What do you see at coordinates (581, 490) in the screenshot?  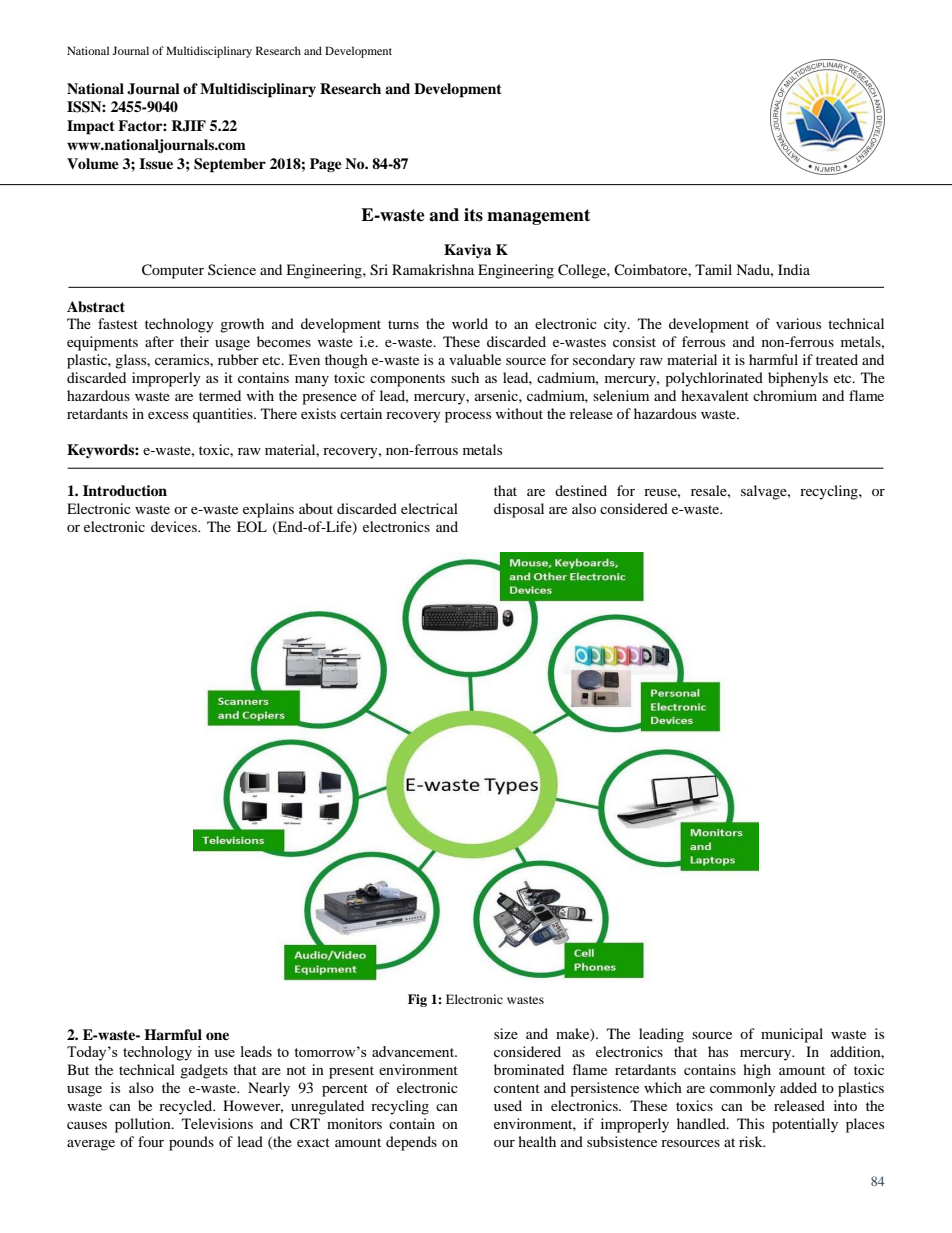 I see `destined` at bounding box center [581, 490].
